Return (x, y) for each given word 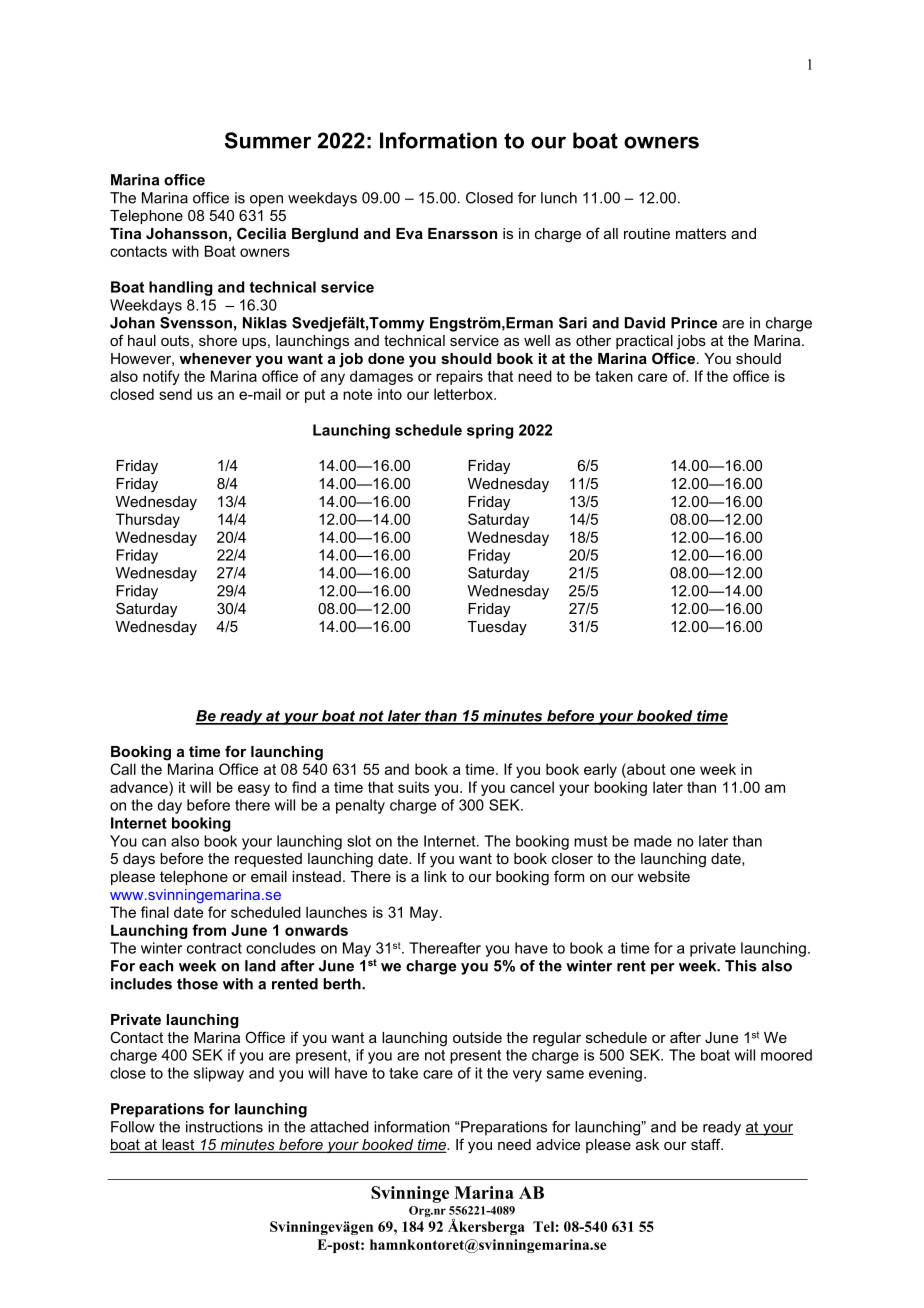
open (266, 201)
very (527, 1076)
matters (701, 233)
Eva (409, 233)
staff (707, 1144)
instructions (224, 1127)
